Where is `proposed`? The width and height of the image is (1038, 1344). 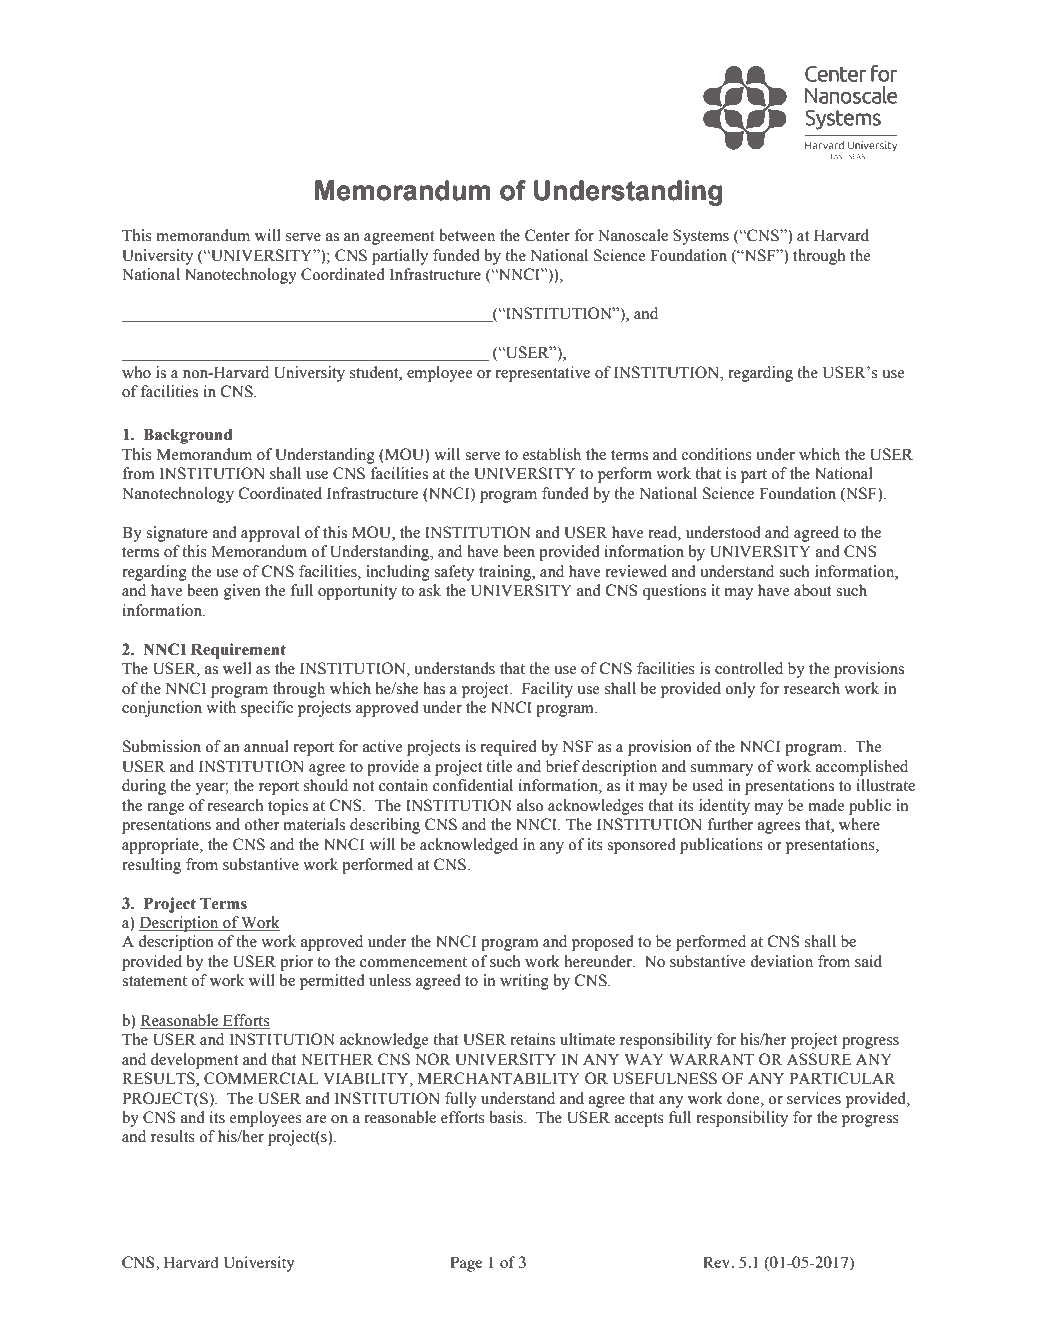 proposed is located at coordinates (603, 943).
